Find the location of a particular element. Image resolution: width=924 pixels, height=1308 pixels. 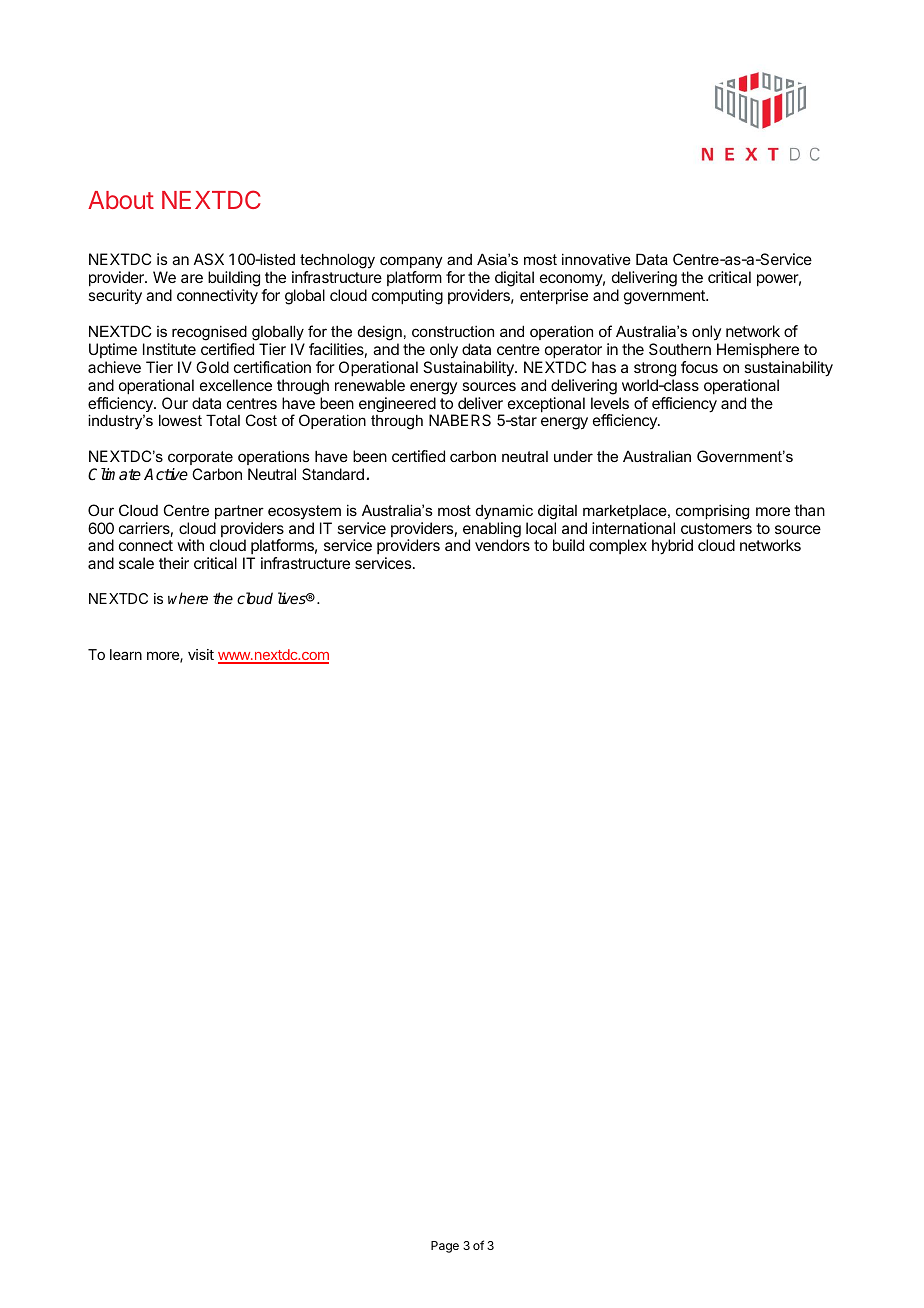

visit is located at coordinates (201, 654).
